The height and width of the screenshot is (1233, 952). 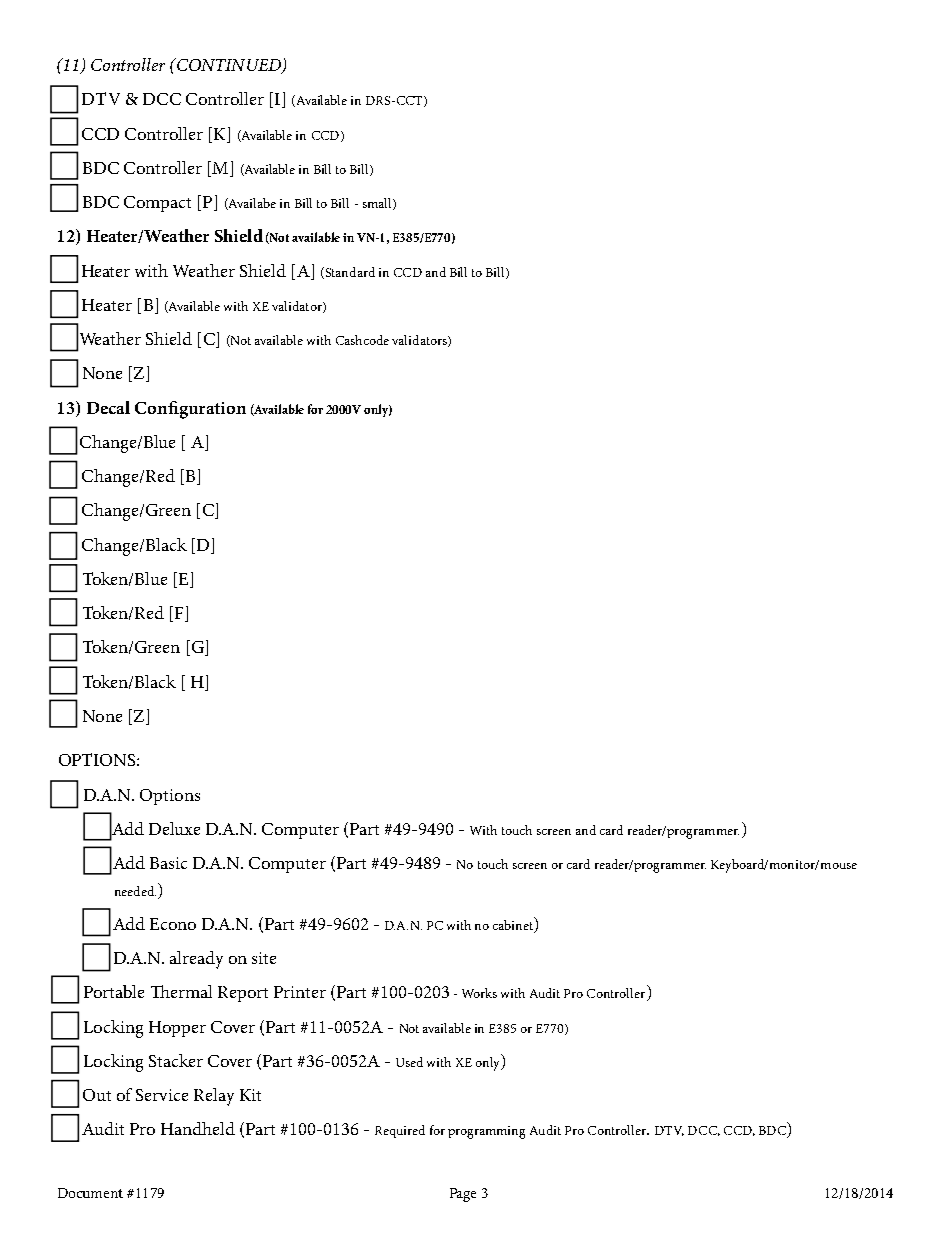 What do you see at coordinates (108, 407) in the screenshot?
I see `Decal` at bounding box center [108, 407].
